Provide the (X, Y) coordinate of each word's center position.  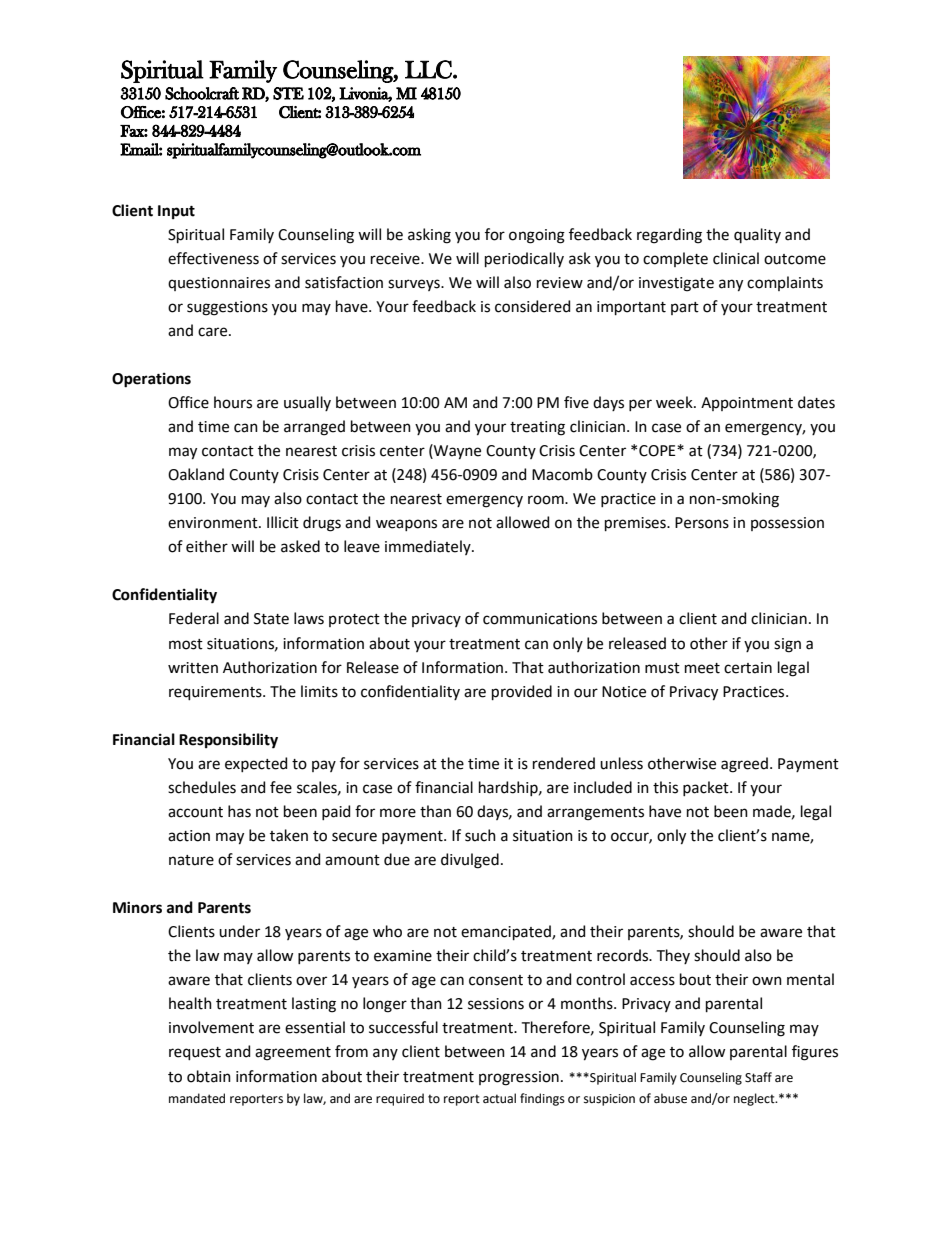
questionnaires (219, 284)
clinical (736, 258)
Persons (702, 523)
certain (748, 668)
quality (757, 235)
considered (532, 306)
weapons (406, 525)
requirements (216, 693)
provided (522, 692)
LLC (429, 69)
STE (288, 93)
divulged (470, 861)
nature (191, 860)
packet (707, 788)
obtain (209, 1076)
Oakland (196, 474)
